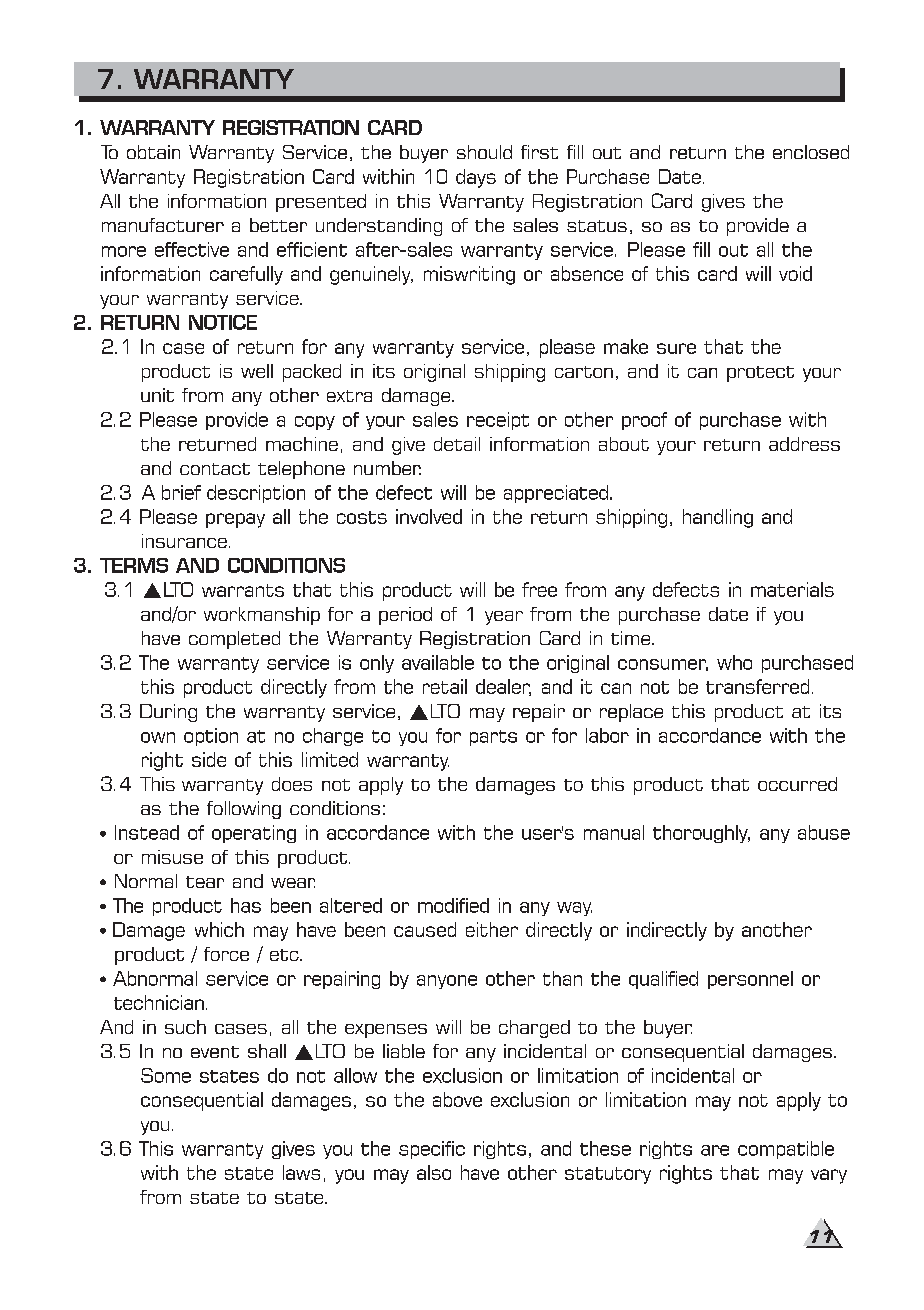 This page has width=924, height=1310. Describe the element at coordinates (301, 1172) in the page. I see `laws` at that location.
